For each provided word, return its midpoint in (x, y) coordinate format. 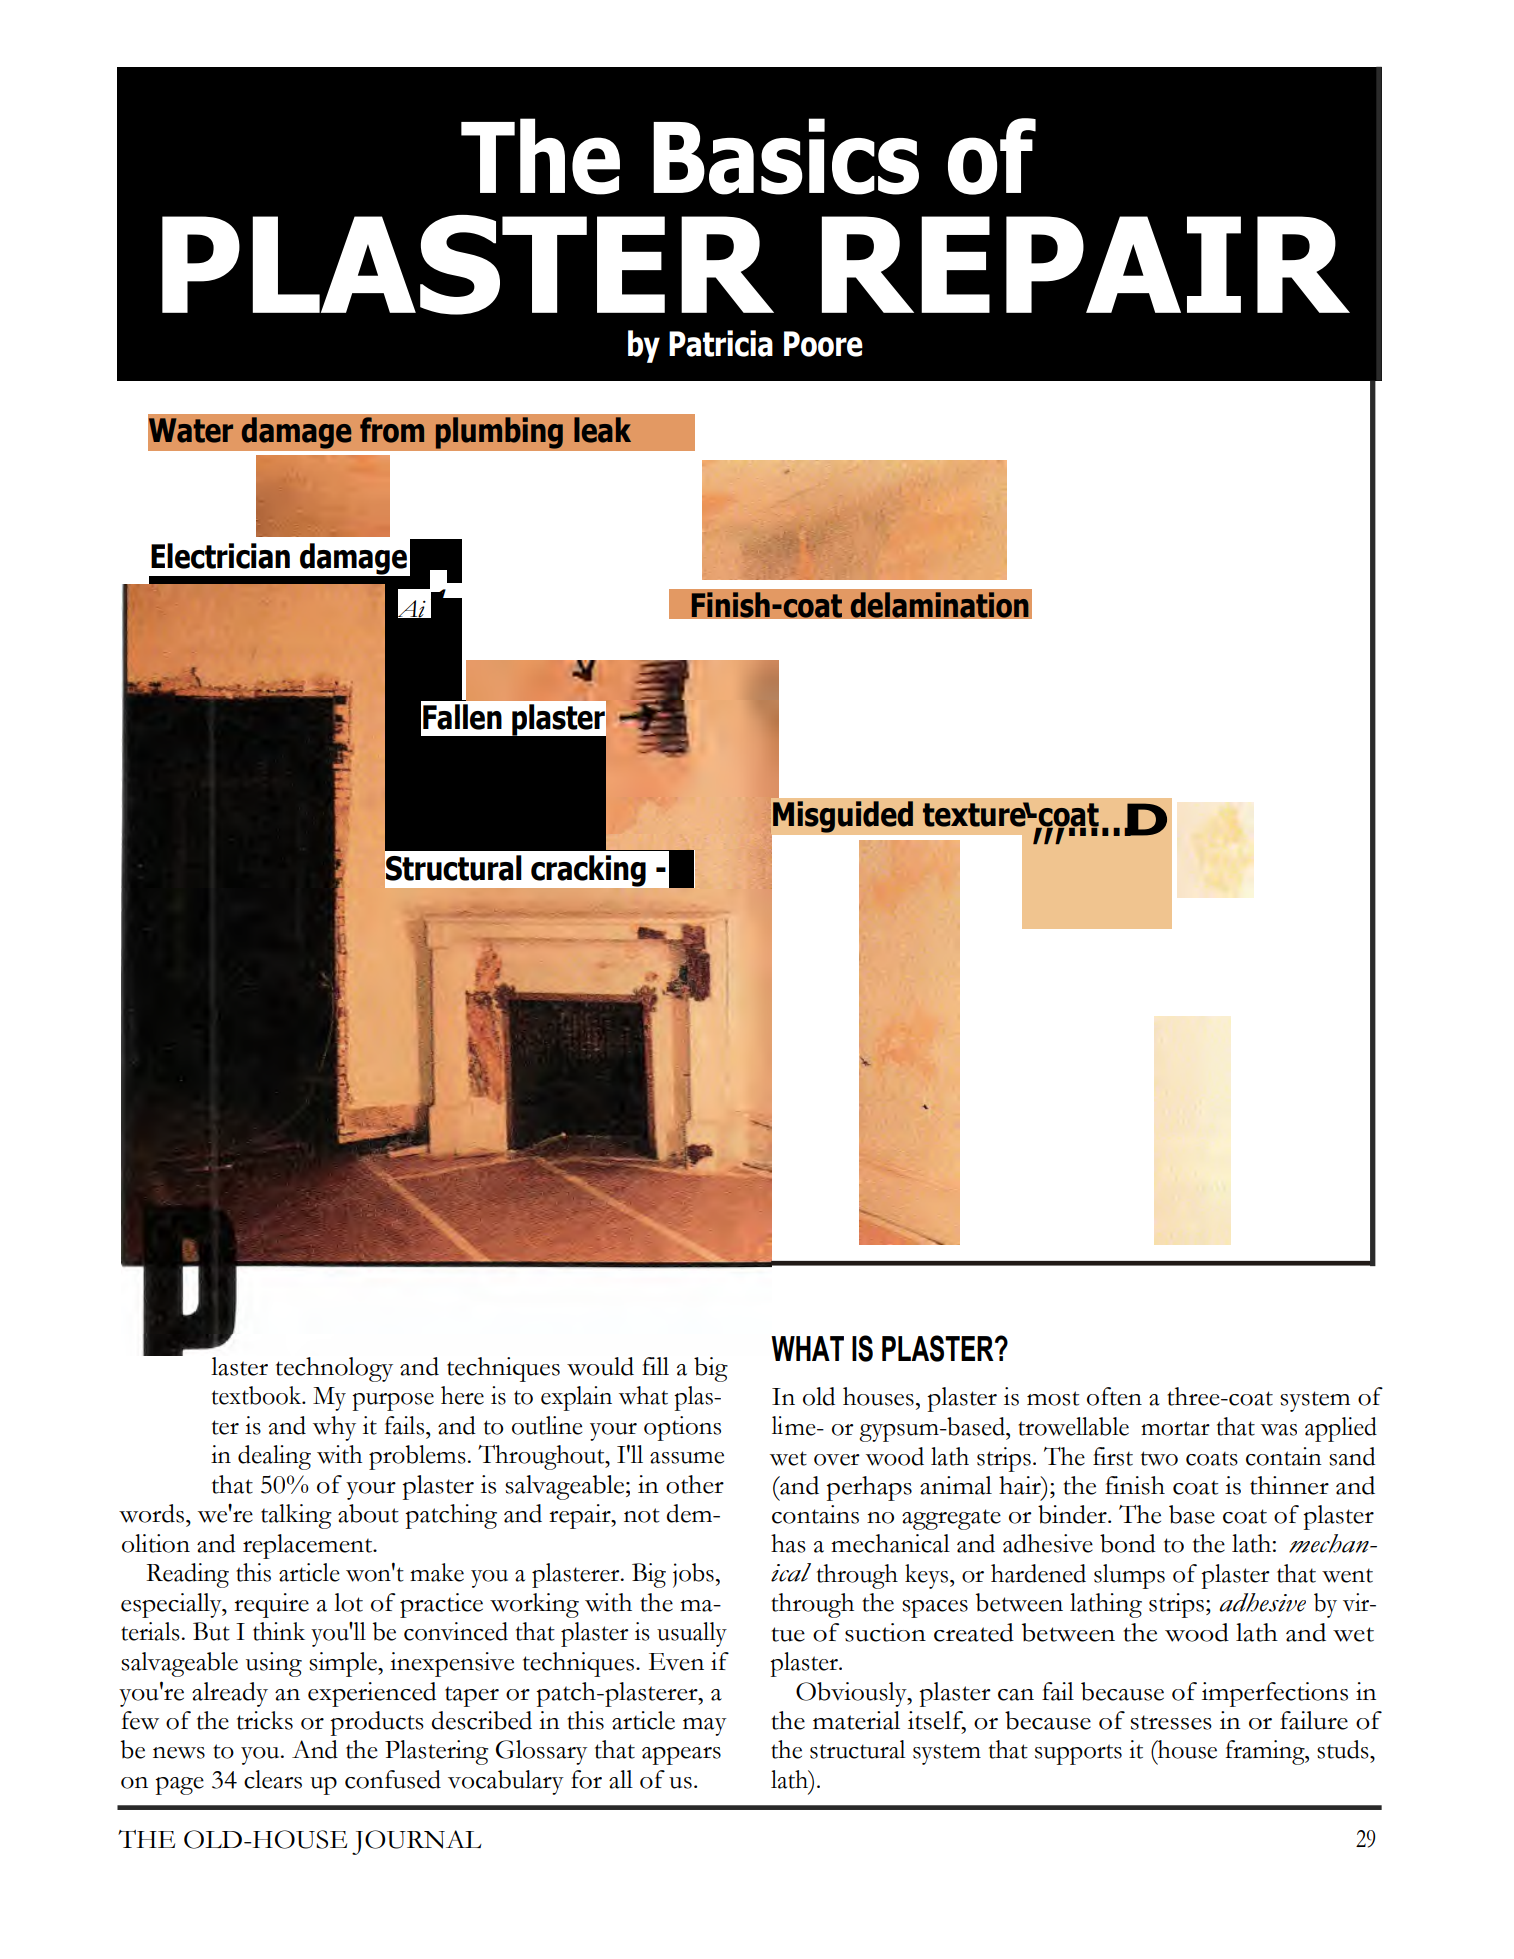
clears (273, 1779)
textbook (258, 1395)
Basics (786, 156)
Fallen (462, 717)
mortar (1175, 1428)
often (1114, 1396)
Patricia (721, 343)
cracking (587, 872)
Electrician (220, 556)
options (682, 1428)
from (392, 430)
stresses (1171, 1722)
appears (681, 1756)
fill (655, 1366)
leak (602, 430)
